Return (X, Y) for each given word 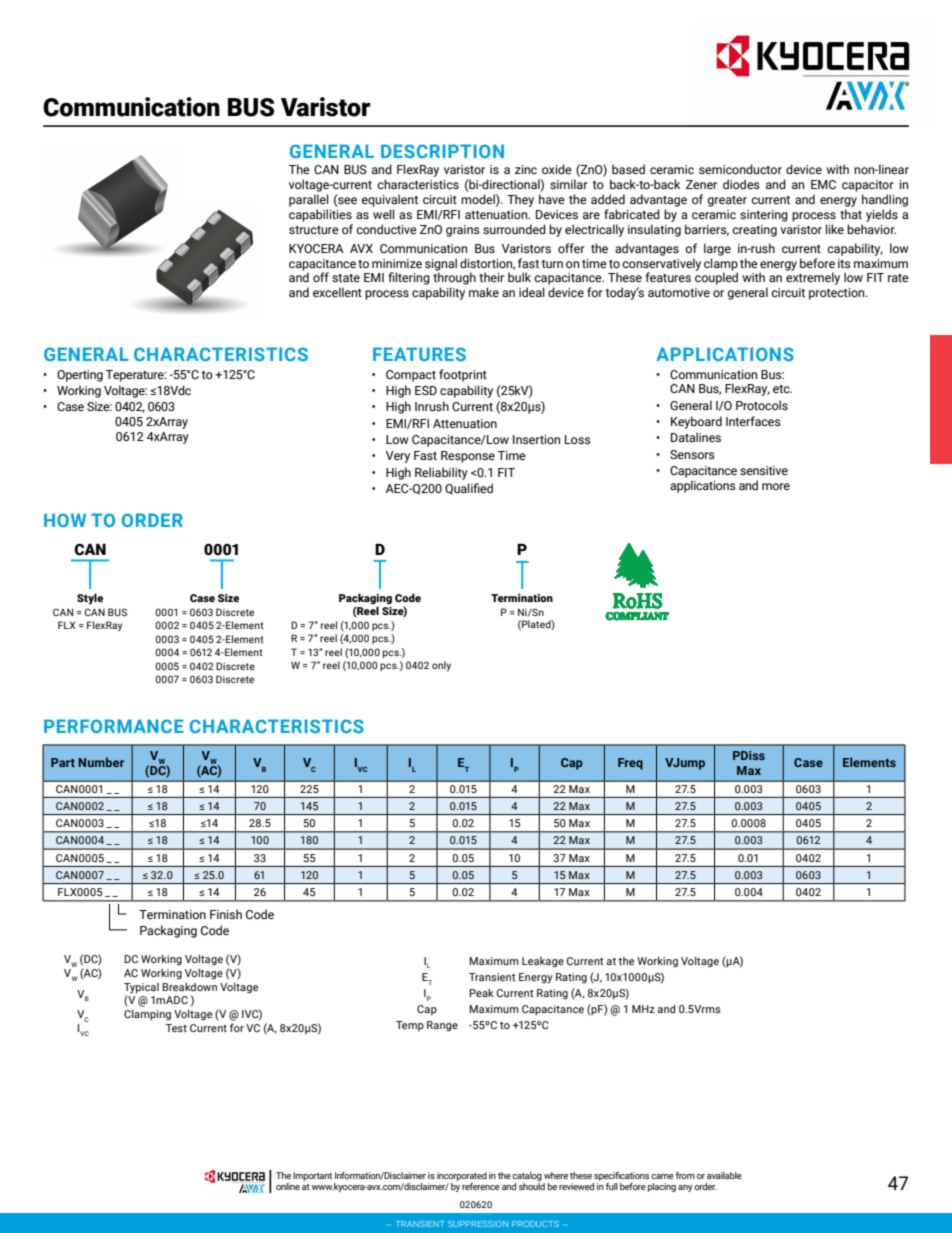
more (776, 486)
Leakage (543, 962)
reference (481, 1186)
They (520, 200)
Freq (630, 764)
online (288, 1186)
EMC (823, 184)
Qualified (469, 489)
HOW (65, 520)
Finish (226, 914)
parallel (309, 200)
